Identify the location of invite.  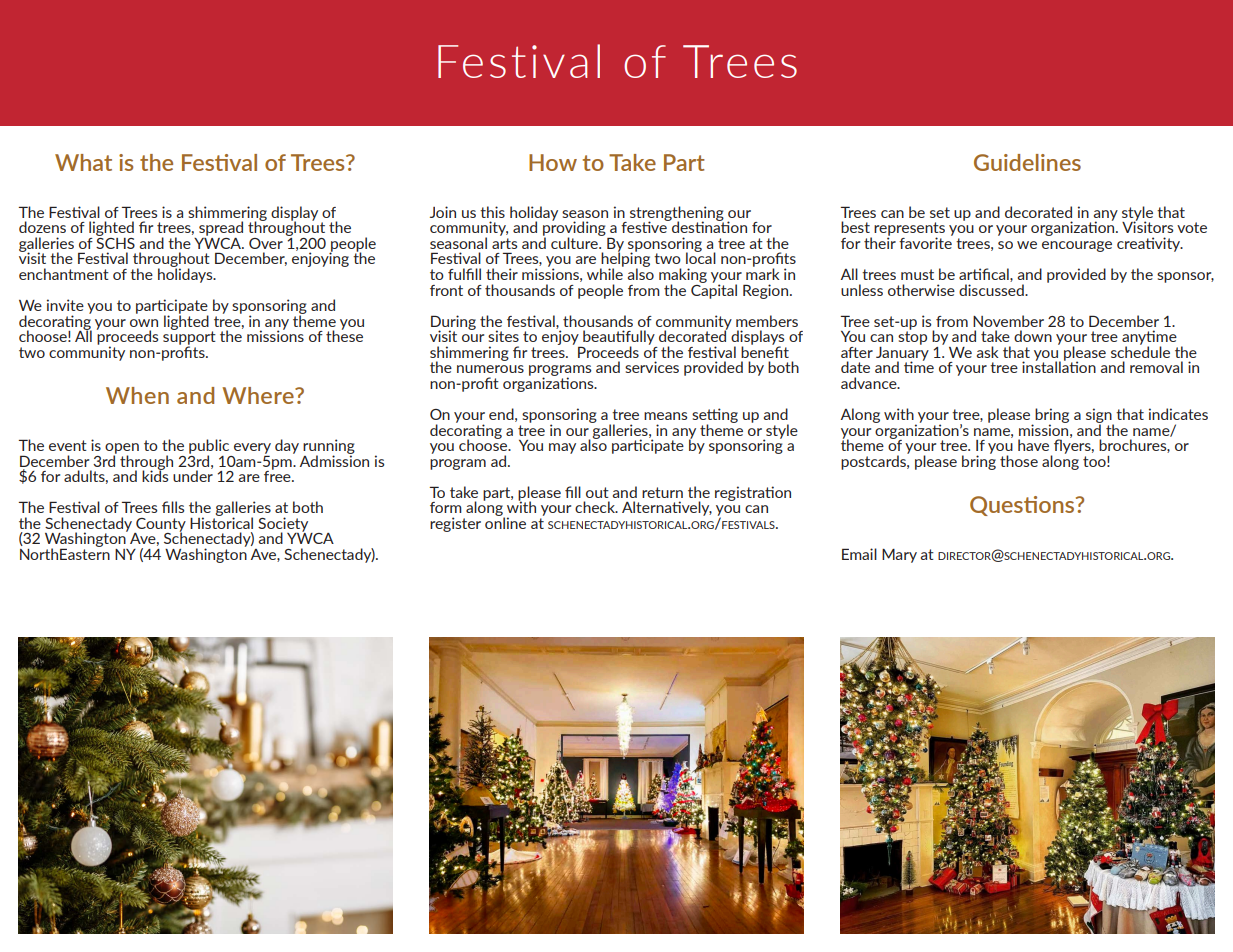
(65, 305).
